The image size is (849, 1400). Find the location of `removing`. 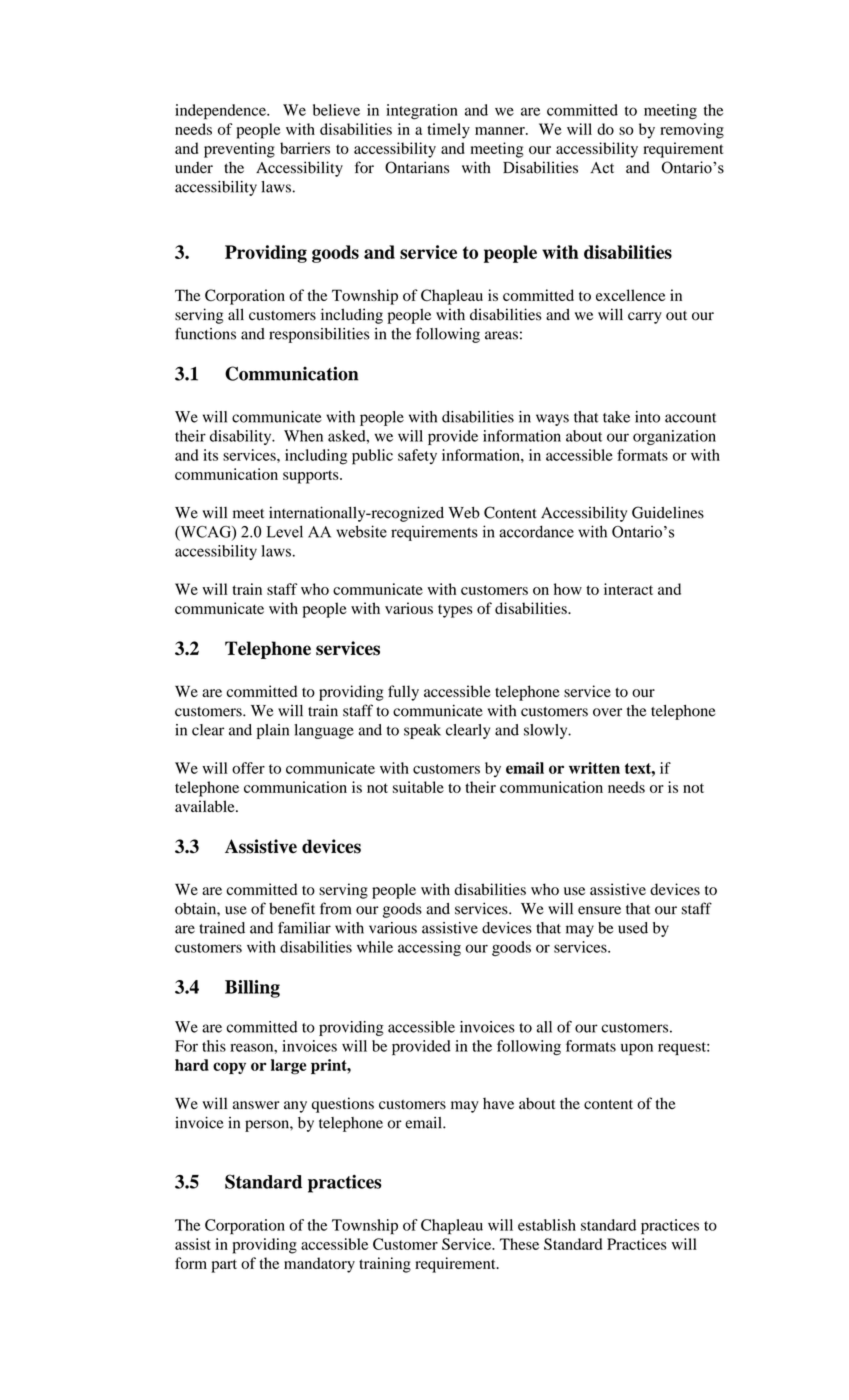

removing is located at coordinates (692, 131).
